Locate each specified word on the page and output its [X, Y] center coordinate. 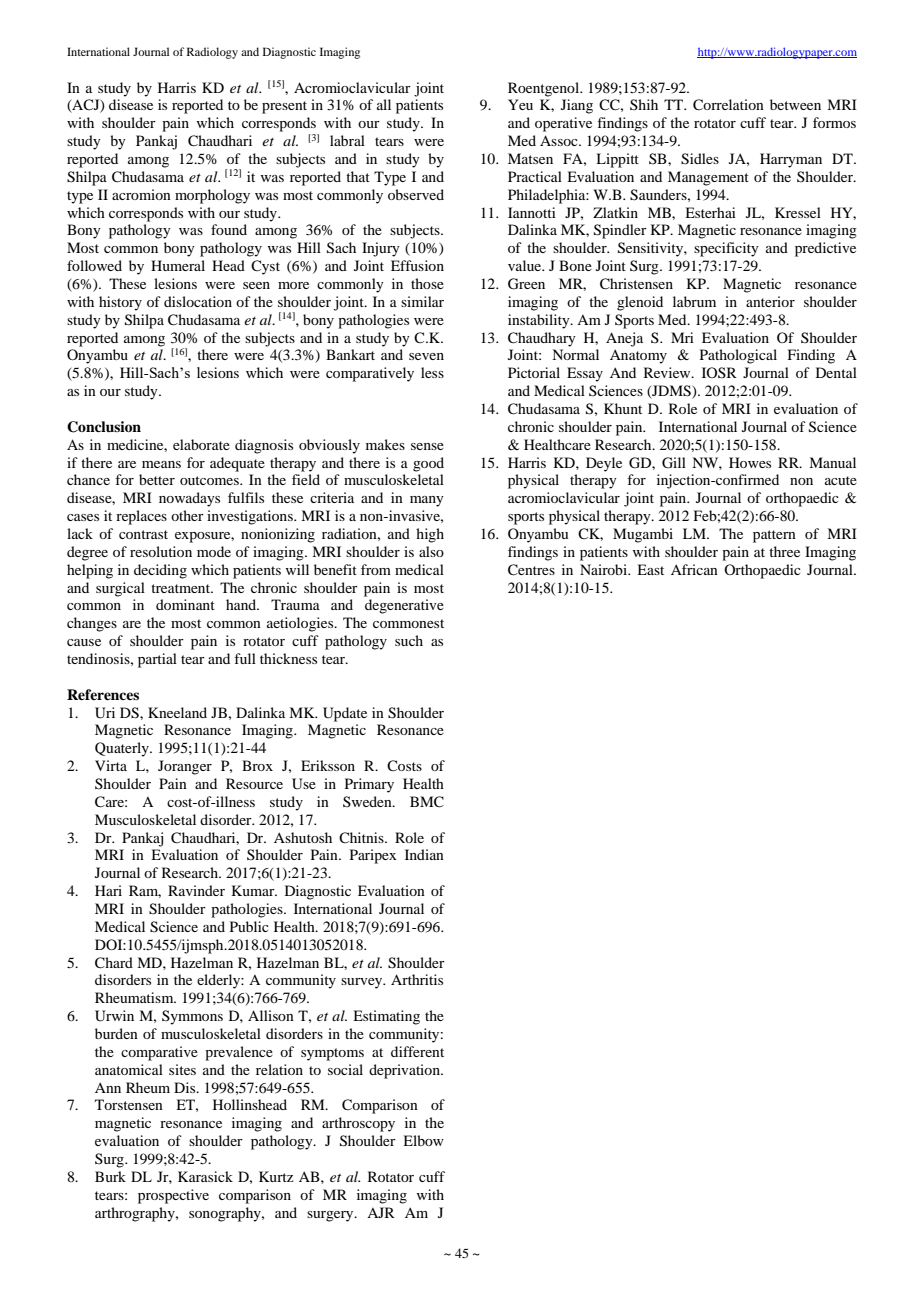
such [409, 640]
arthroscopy [358, 1124]
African [694, 569]
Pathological [738, 356]
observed [416, 194]
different [417, 1051]
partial [157, 660]
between [795, 104]
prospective [173, 1196]
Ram [145, 891]
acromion [141, 194]
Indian [424, 854]
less [432, 372]
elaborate [201, 444]
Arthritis [417, 979]
